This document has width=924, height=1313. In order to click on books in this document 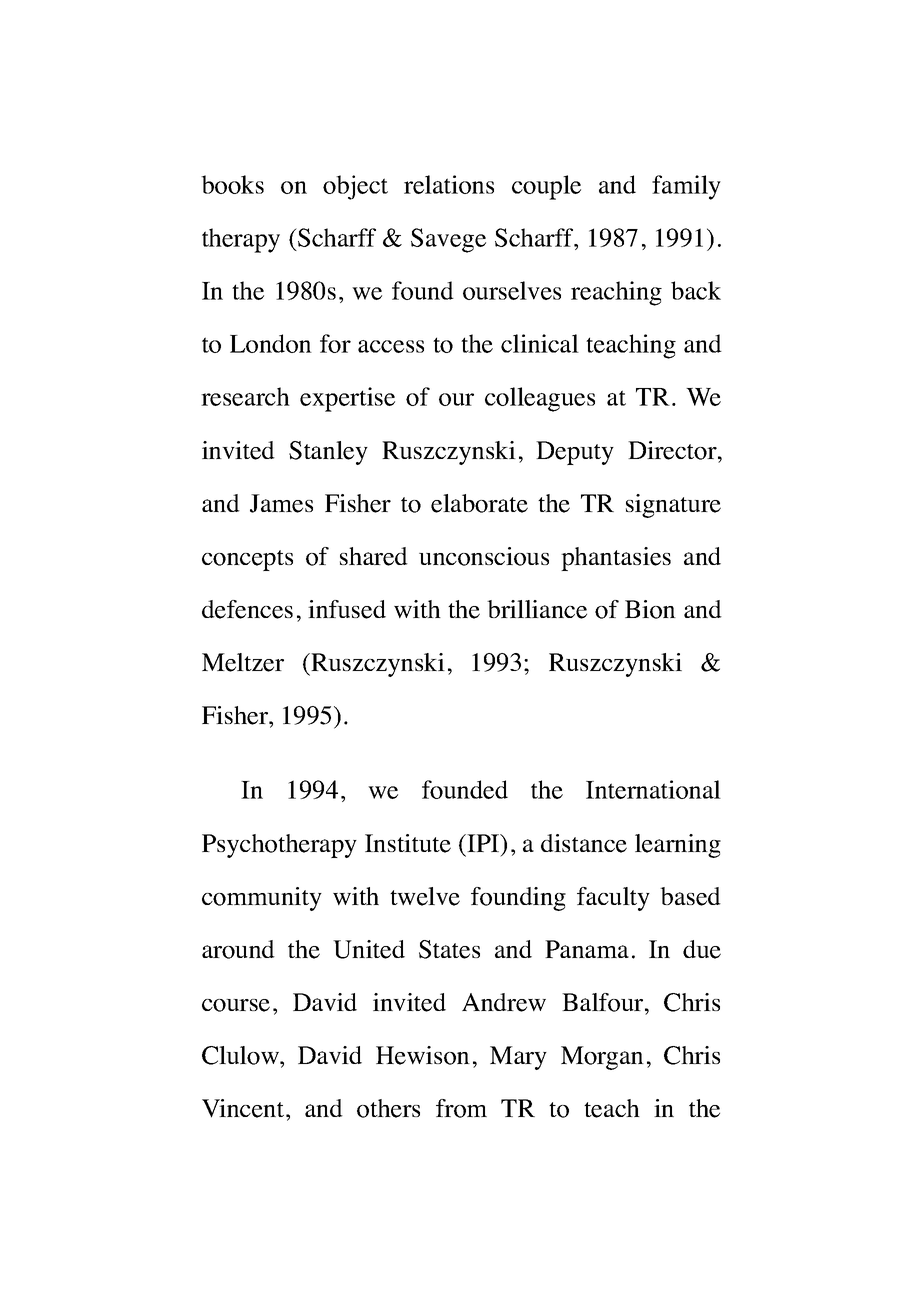, I will do `click(232, 184)`.
